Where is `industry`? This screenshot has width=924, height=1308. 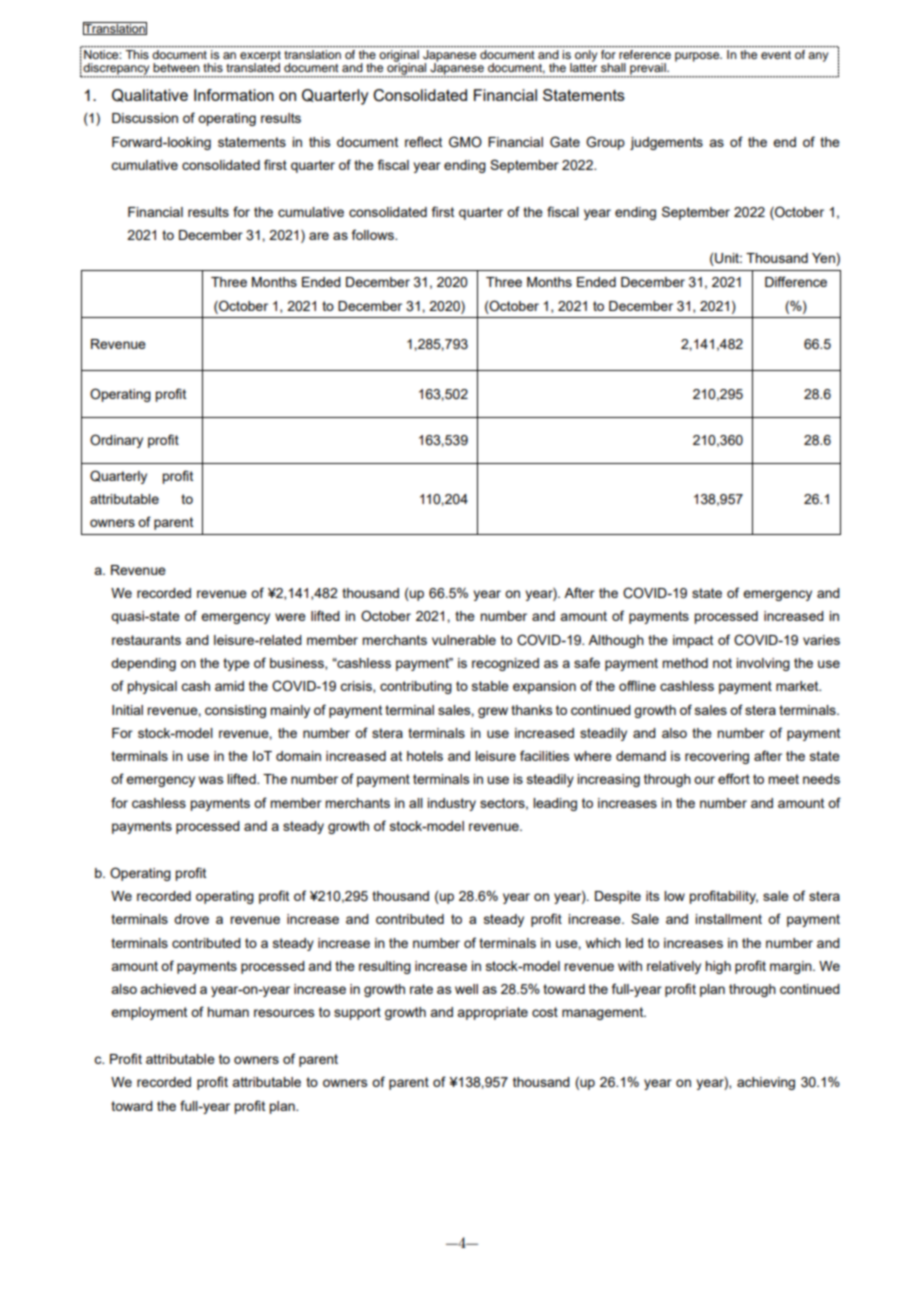 industry is located at coordinates (451, 804).
